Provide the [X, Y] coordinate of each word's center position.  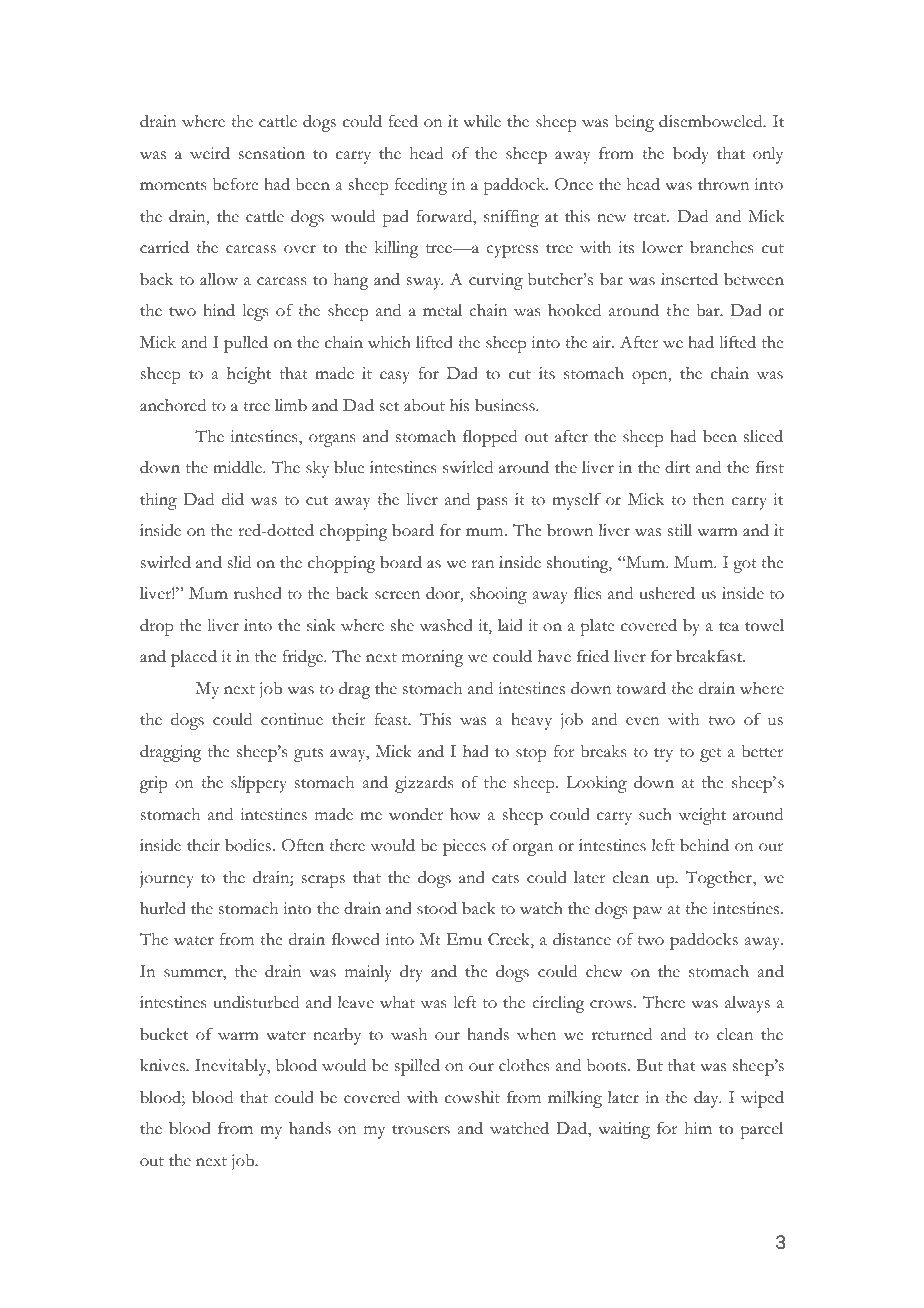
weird [210, 153]
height [249, 375]
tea [729, 627]
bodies [248, 845]
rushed [258, 593]
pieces [464, 847]
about [424, 405]
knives [163, 1065]
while [482, 121]
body [691, 155]
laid [510, 625]
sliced [763, 436]
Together [720, 879]
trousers [421, 1130]
